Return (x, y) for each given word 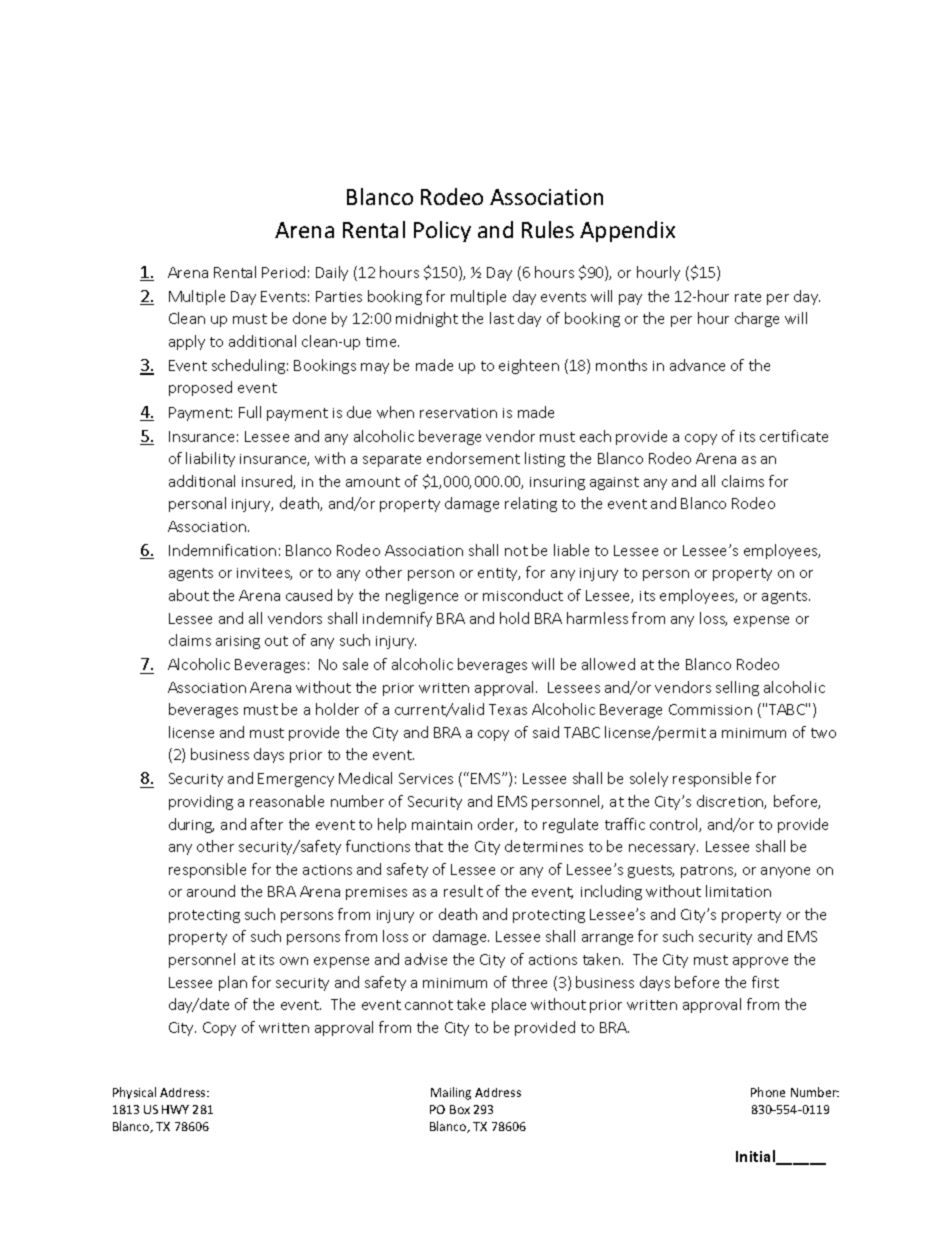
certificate (794, 436)
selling (737, 688)
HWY (175, 1109)
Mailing (451, 1093)
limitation (738, 891)
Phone (768, 1092)
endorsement (473, 458)
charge (757, 319)
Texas (508, 709)
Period (283, 272)
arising (238, 642)
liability (210, 459)
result (463, 891)
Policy (442, 231)
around (211, 891)
